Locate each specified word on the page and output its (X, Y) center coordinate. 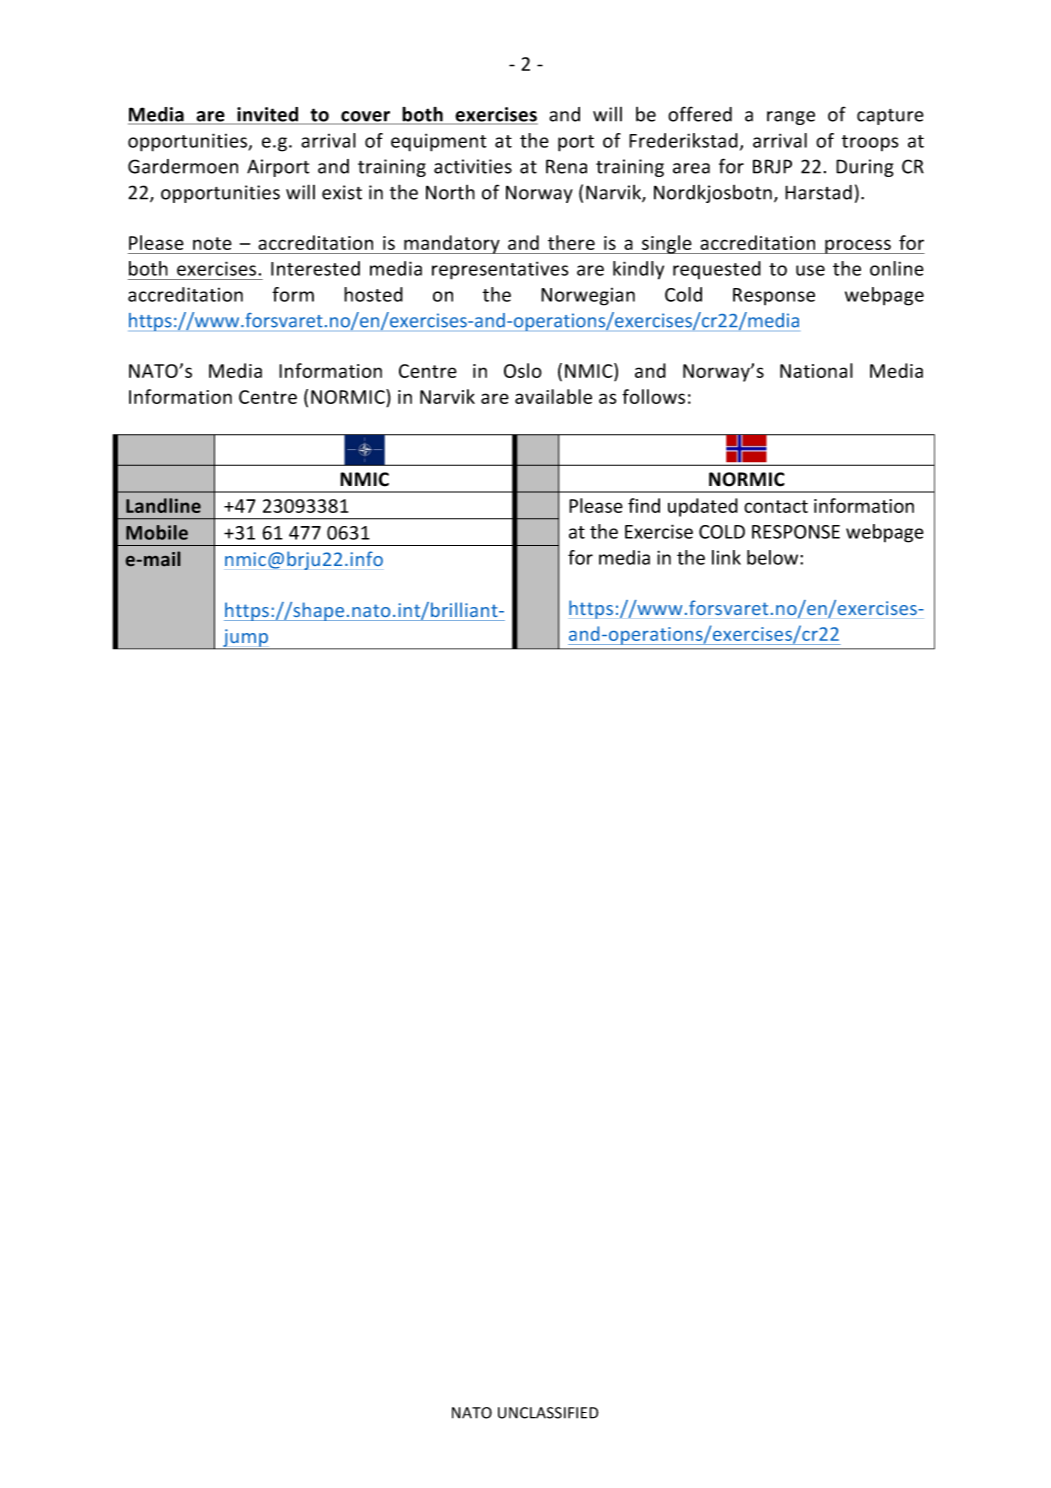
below (774, 557)
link (726, 557)
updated (703, 507)
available (553, 396)
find (644, 505)
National (816, 370)
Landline (163, 505)
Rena (566, 166)
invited (268, 115)
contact (776, 506)
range (791, 118)
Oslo (523, 370)
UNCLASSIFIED (548, 1413)
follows (653, 396)
